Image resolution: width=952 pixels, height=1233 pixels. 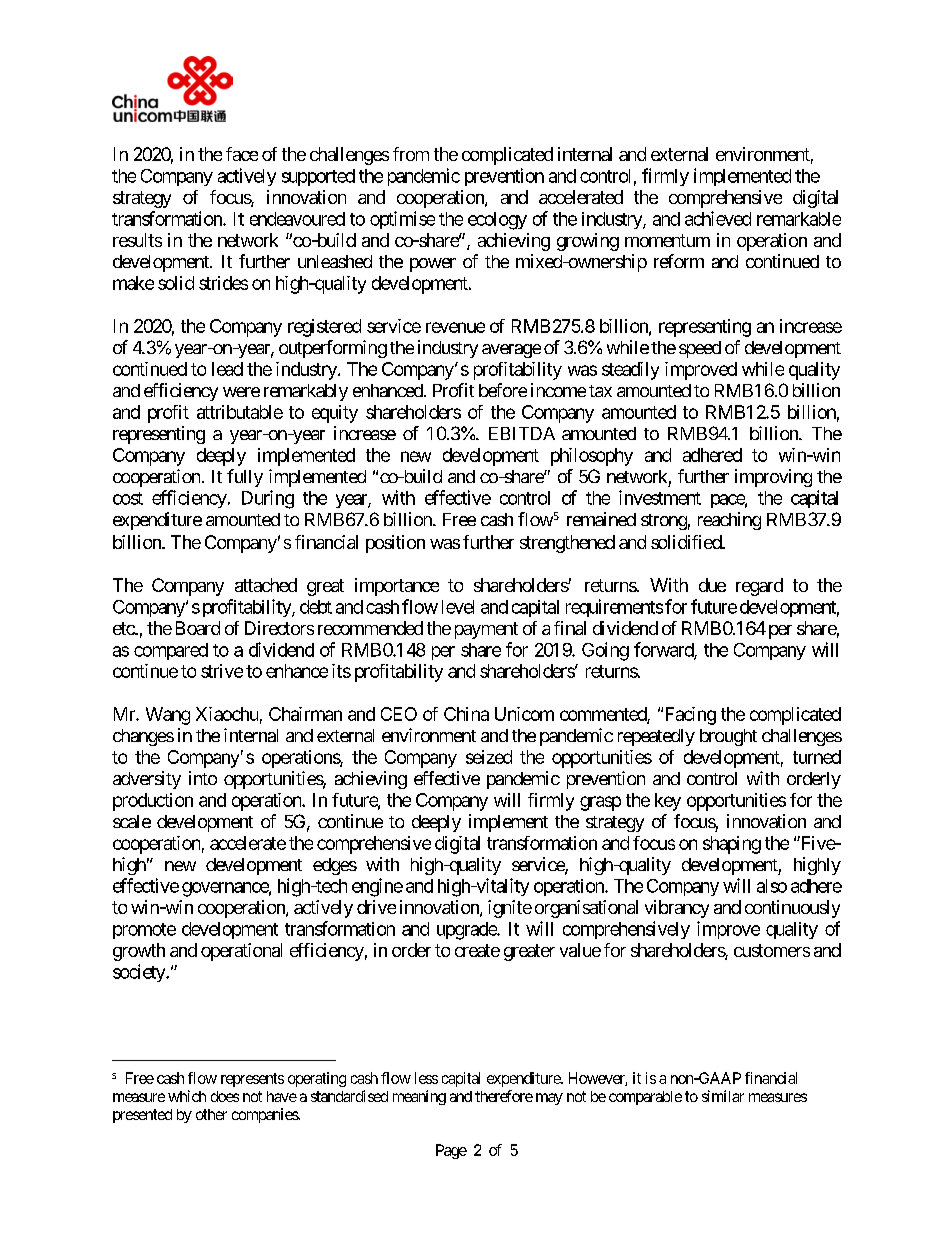 I want to click on achieved, so click(x=718, y=218).
